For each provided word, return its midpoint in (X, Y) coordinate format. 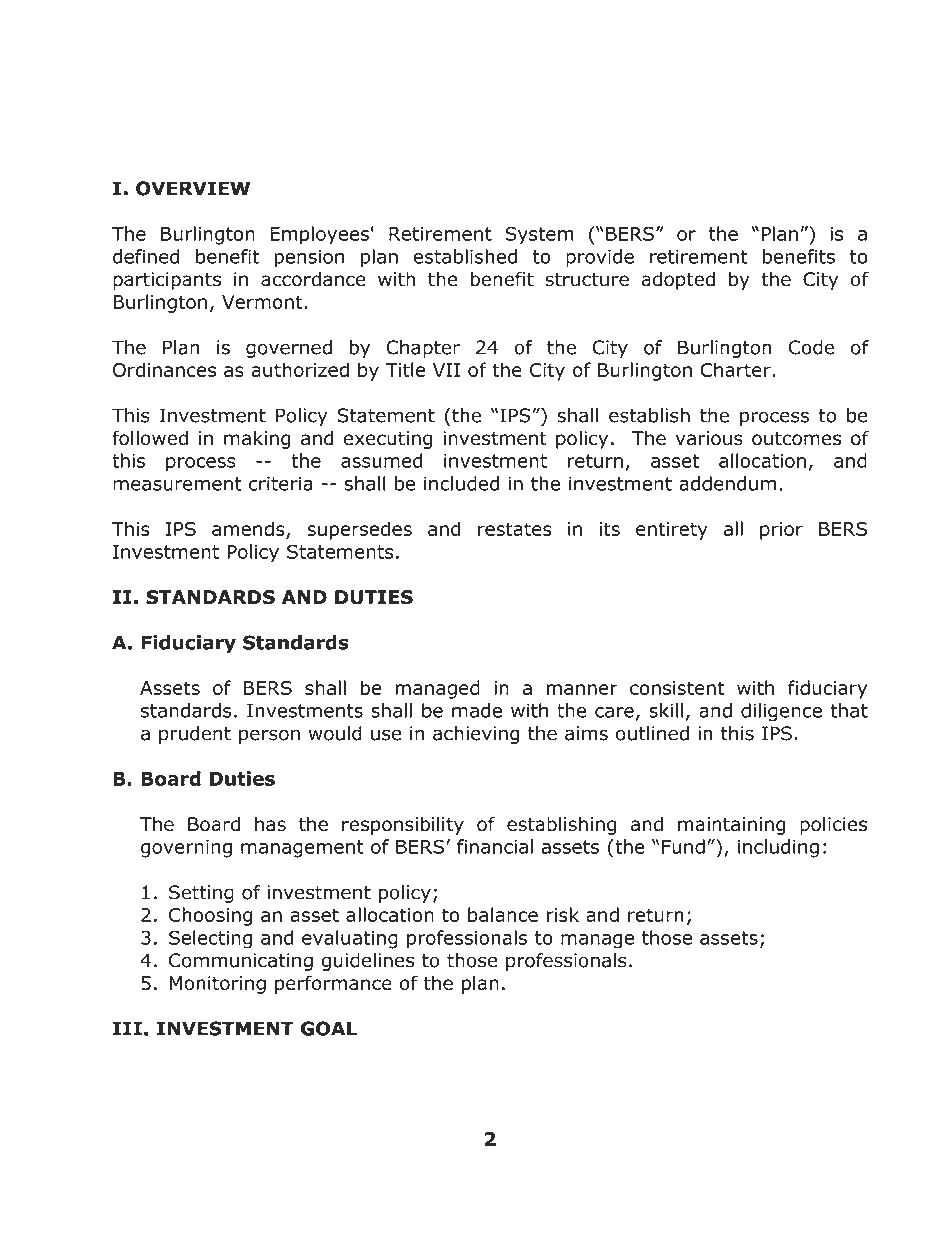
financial (495, 846)
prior (781, 531)
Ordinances (164, 369)
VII (446, 370)
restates (515, 529)
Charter (737, 369)
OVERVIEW (193, 188)
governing (186, 849)
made (477, 710)
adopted (678, 281)
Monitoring (217, 985)
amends (249, 530)
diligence (781, 712)
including (778, 848)
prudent (195, 735)
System (539, 235)
